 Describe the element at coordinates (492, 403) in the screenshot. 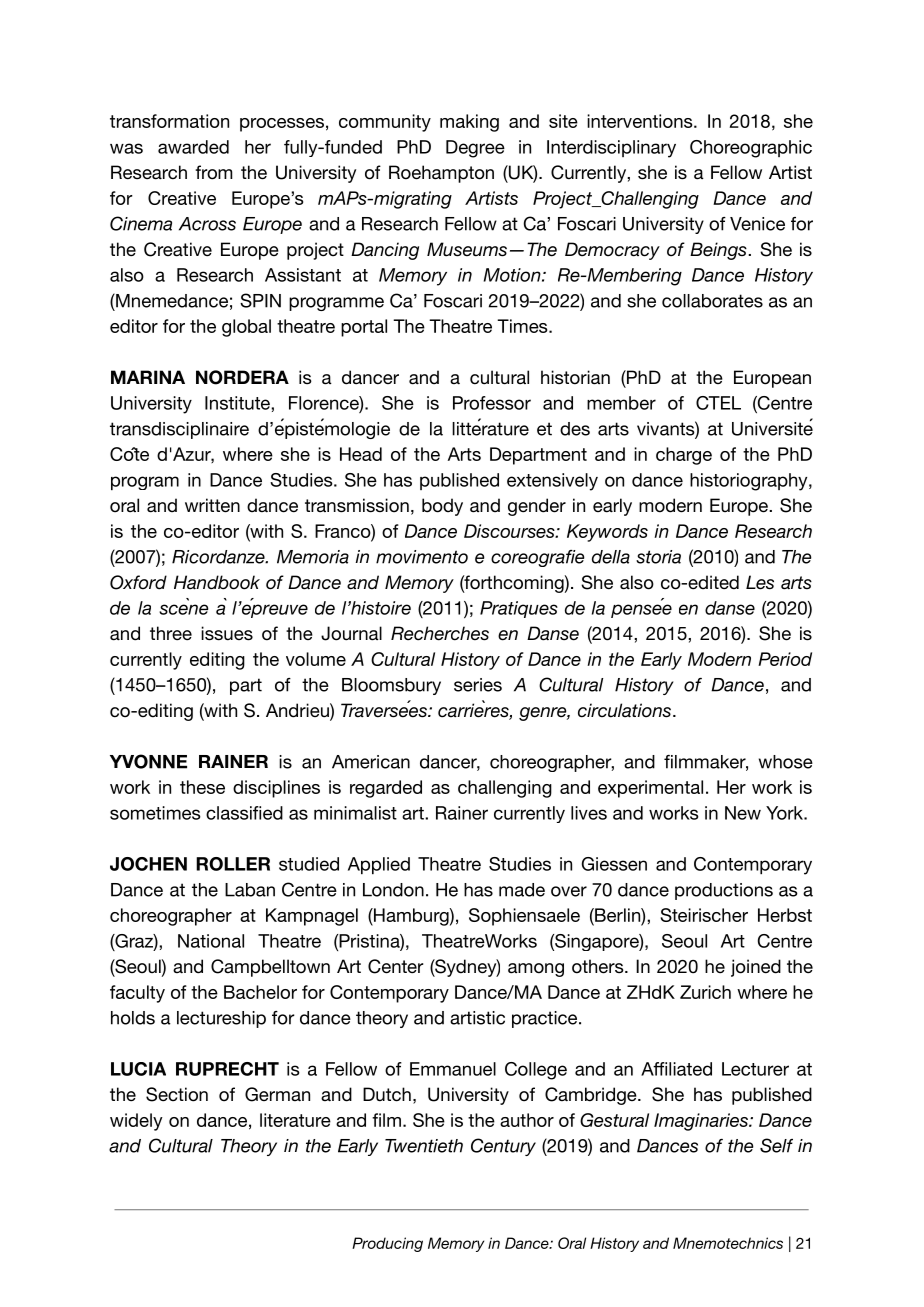

I see `Professor` at that location.
